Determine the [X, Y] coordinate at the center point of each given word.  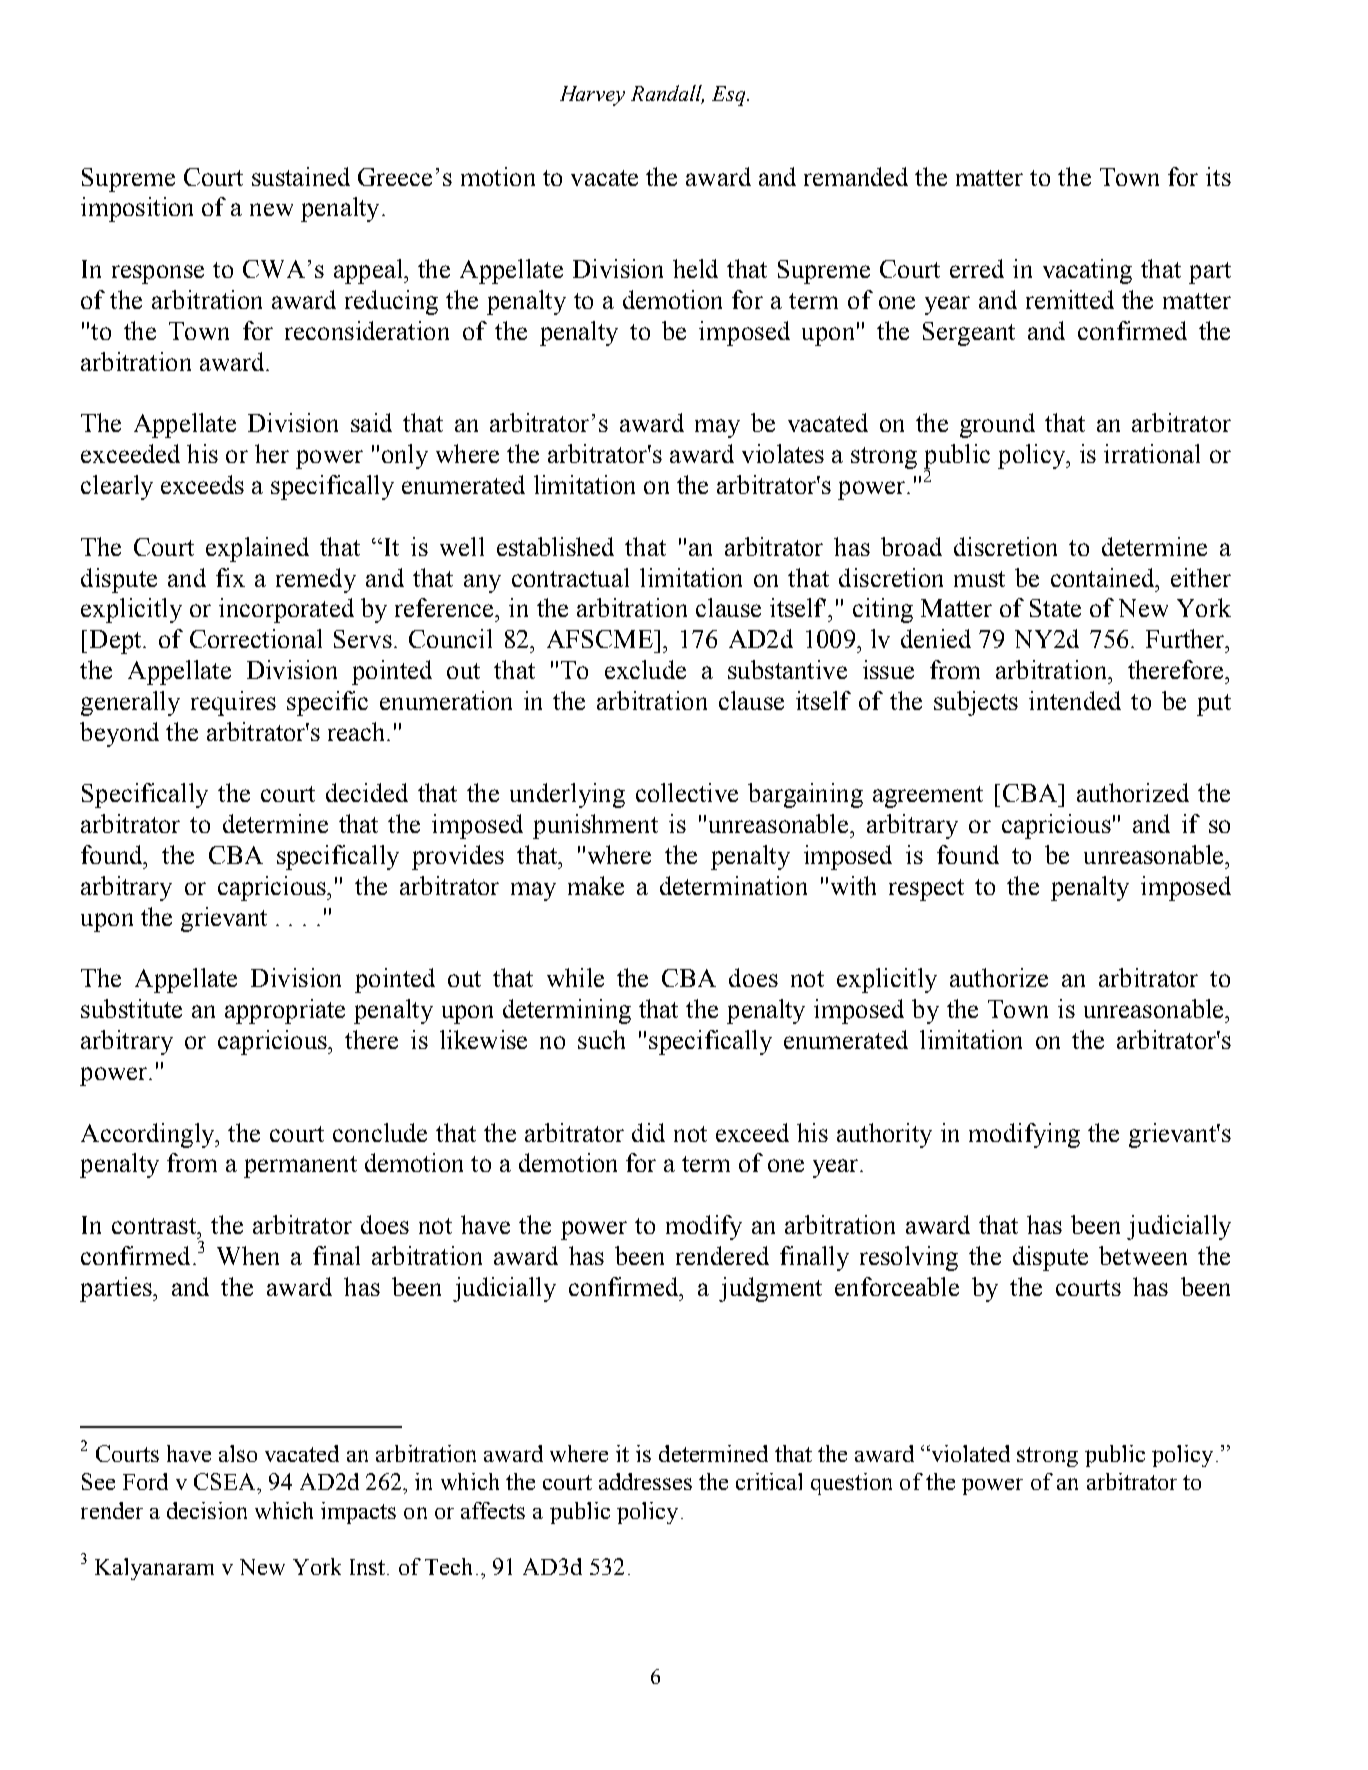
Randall [667, 94]
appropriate [285, 1011]
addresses [645, 1481]
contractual [570, 577]
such [601, 1039]
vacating [1087, 271]
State [1055, 608]
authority [884, 1135]
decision [207, 1510]
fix [230, 577]
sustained [301, 176]
